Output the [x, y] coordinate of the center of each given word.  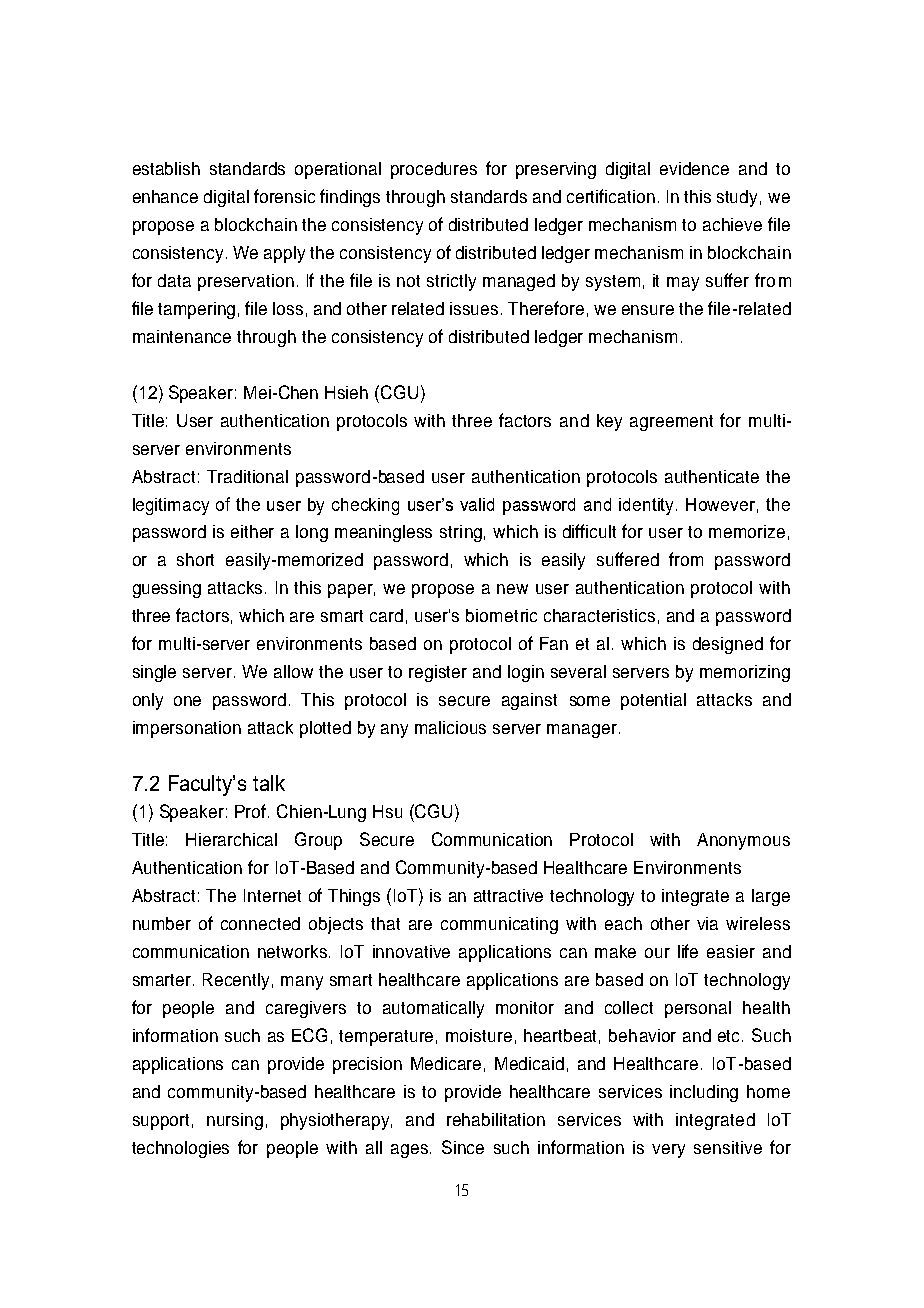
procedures [434, 170]
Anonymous [743, 841]
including [704, 1093]
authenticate [712, 476]
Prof [252, 811]
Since [463, 1147]
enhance [165, 196]
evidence [694, 168]
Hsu [387, 811]
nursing [235, 1121]
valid [477, 504]
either [252, 531]
